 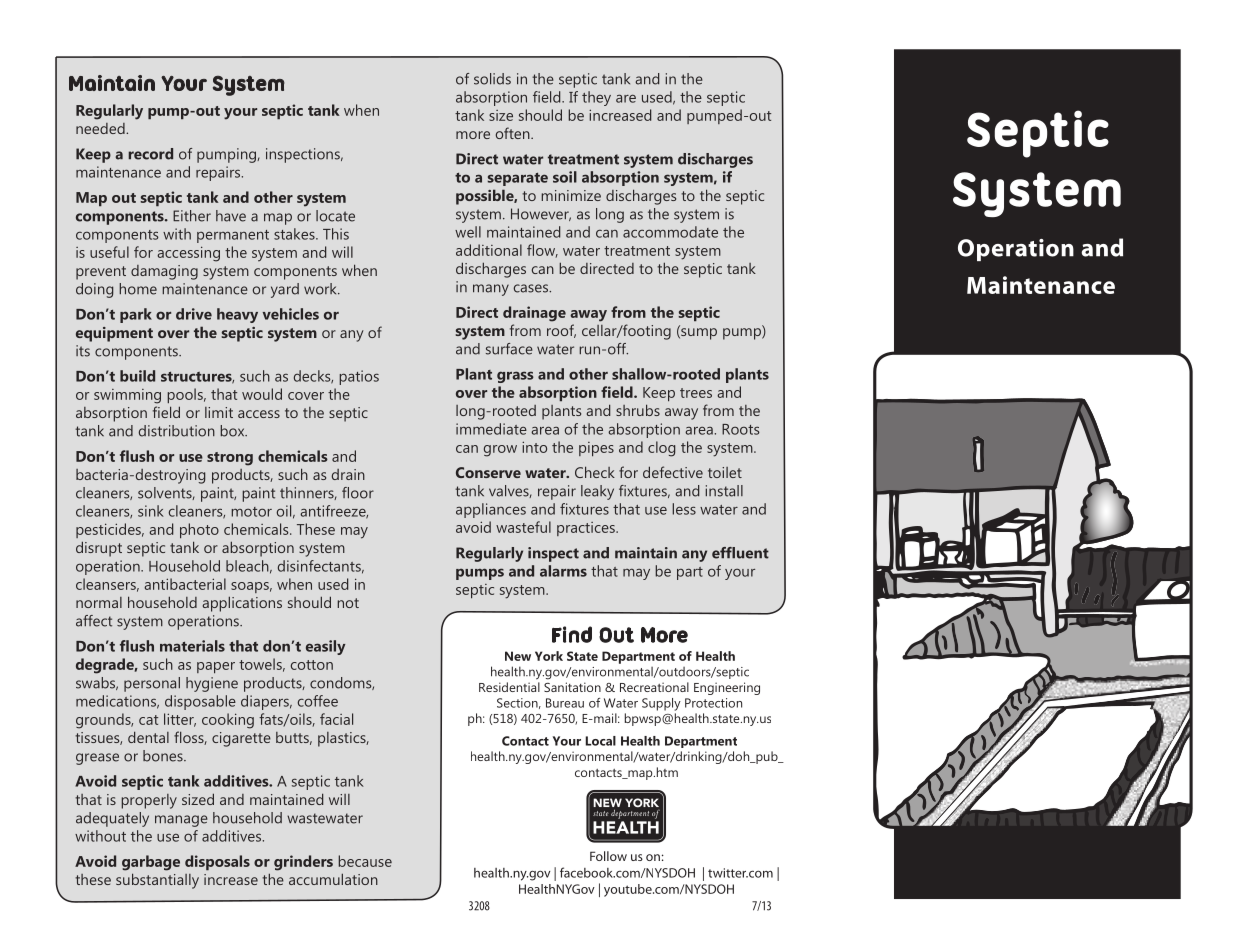 I want to click on solids, so click(x=492, y=79).
